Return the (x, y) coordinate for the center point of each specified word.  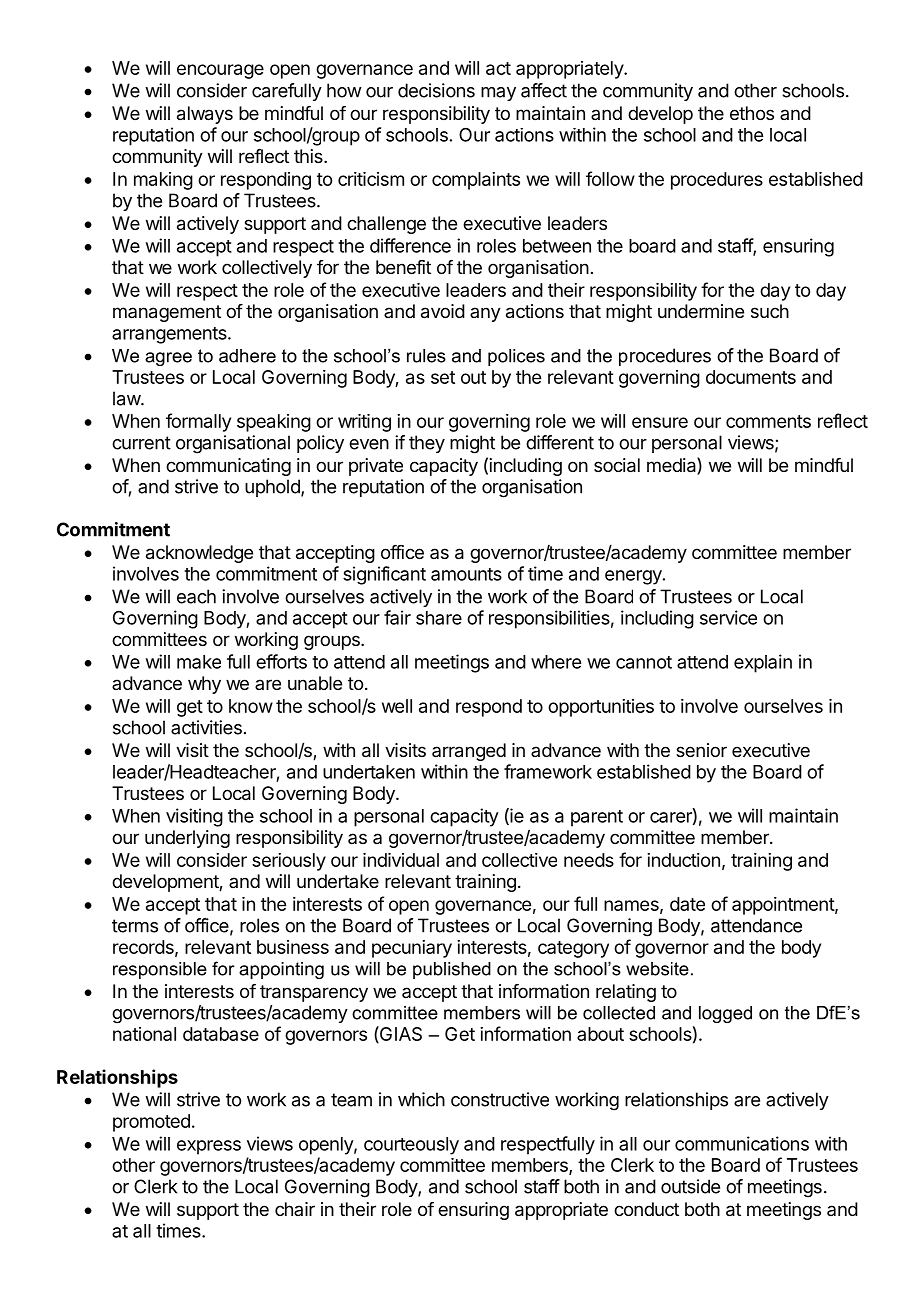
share (439, 618)
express (209, 1147)
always (205, 115)
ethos (752, 113)
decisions (436, 90)
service (728, 617)
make (199, 662)
